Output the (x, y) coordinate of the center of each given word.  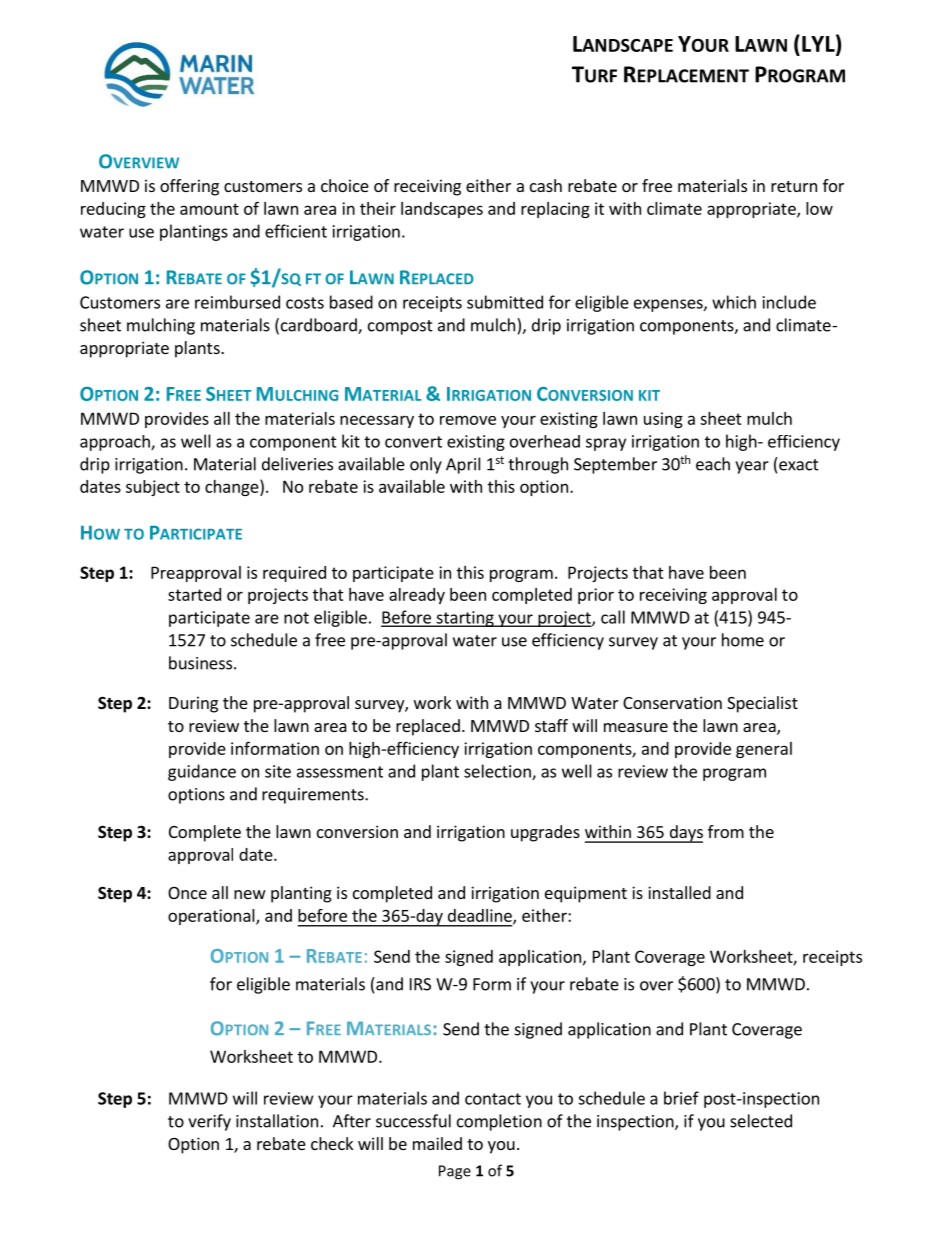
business (200, 663)
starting (465, 619)
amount (209, 209)
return (794, 186)
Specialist (762, 704)
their (378, 208)
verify (209, 1122)
